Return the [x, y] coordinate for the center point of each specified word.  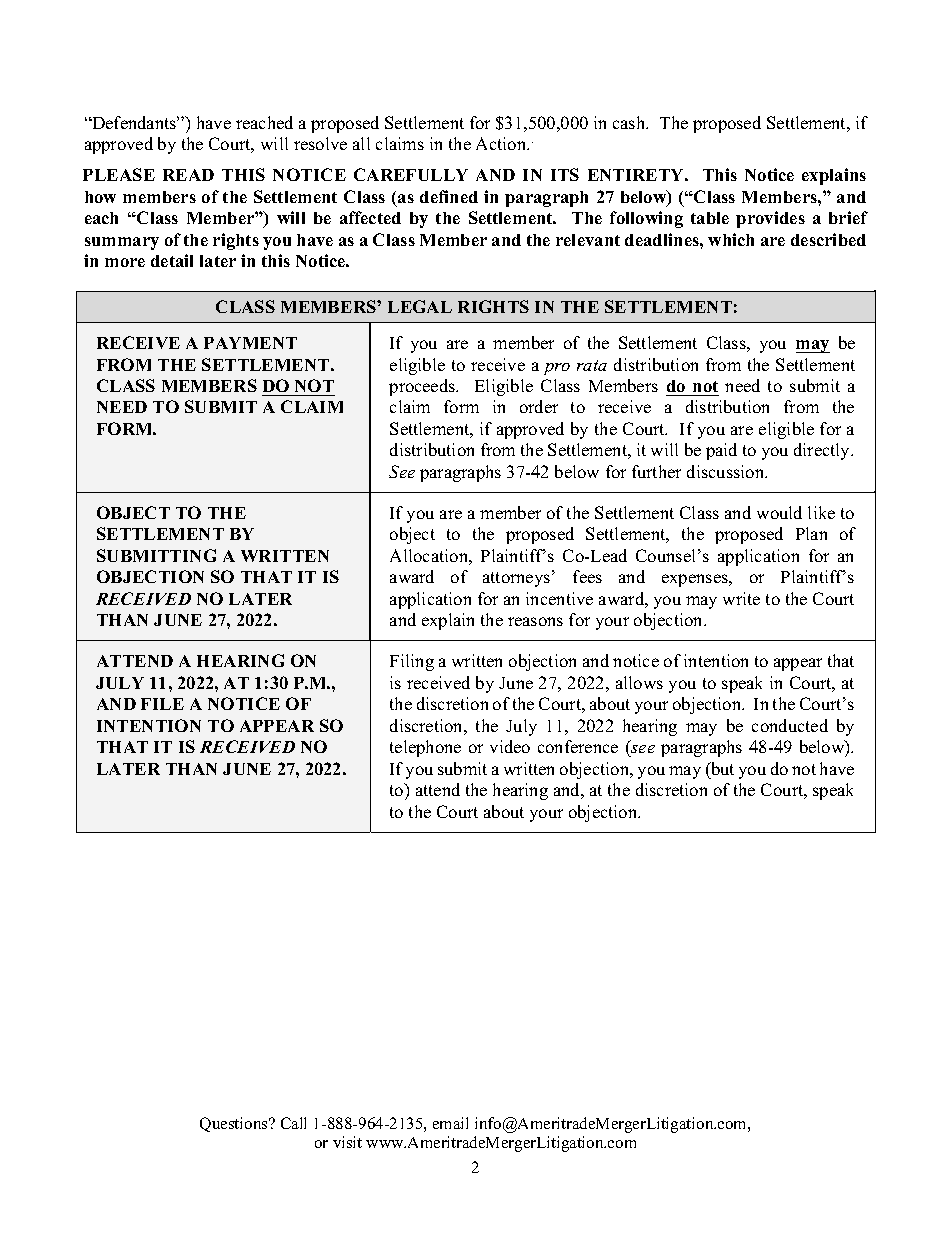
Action [502, 143]
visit [347, 1142]
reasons [535, 621]
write [741, 598]
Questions [235, 1124]
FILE [162, 704]
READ [188, 175]
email [450, 1123]
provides [770, 219]
